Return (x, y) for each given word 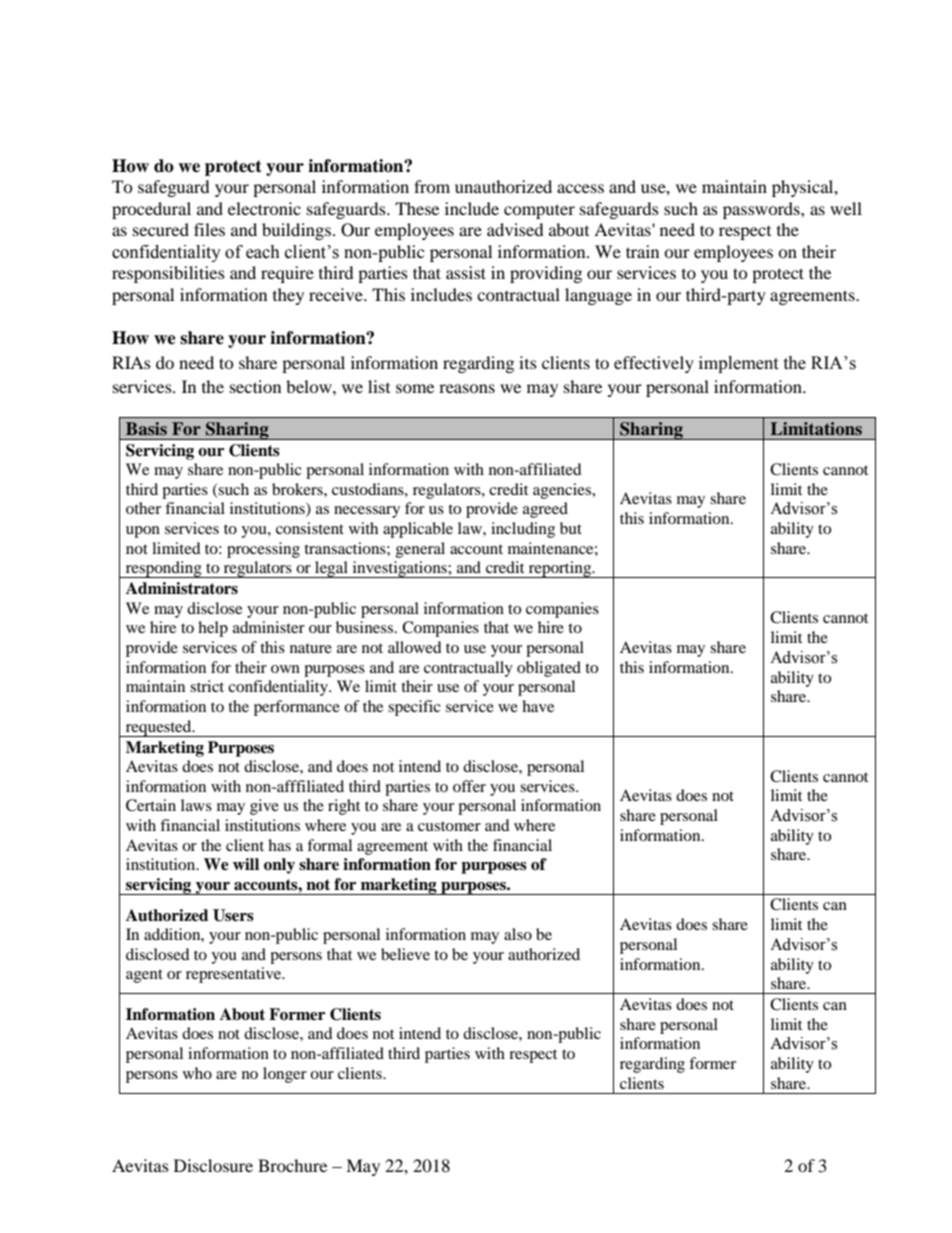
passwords (762, 210)
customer (449, 826)
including (523, 530)
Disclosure (213, 1165)
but (571, 528)
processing (263, 550)
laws (196, 805)
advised (515, 229)
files (209, 229)
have (538, 706)
